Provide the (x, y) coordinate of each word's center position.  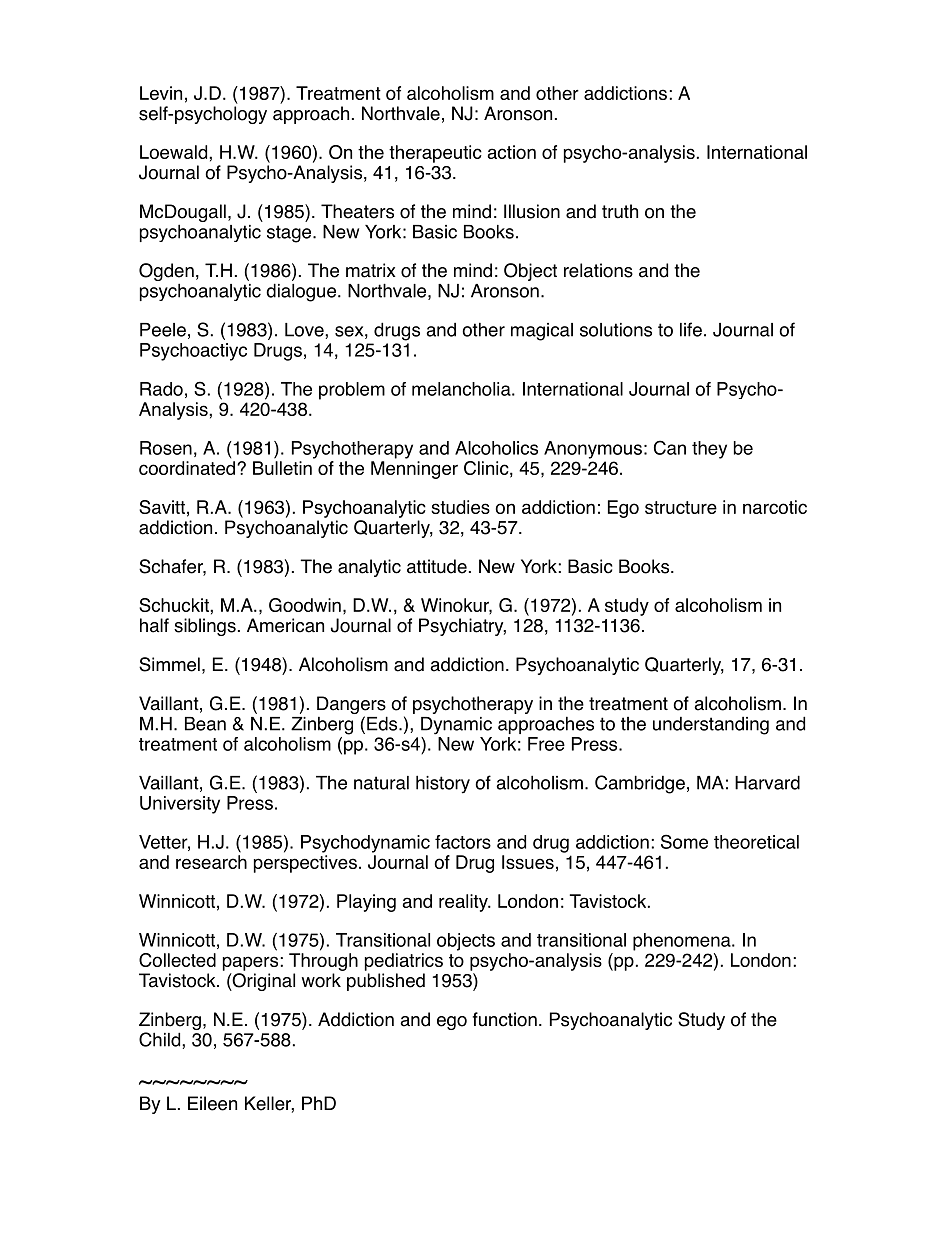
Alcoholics (496, 448)
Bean (205, 724)
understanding (711, 726)
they (709, 450)
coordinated (188, 468)
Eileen (212, 1103)
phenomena (683, 942)
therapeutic (435, 154)
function (505, 1019)
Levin (161, 93)
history (443, 784)
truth (620, 211)
